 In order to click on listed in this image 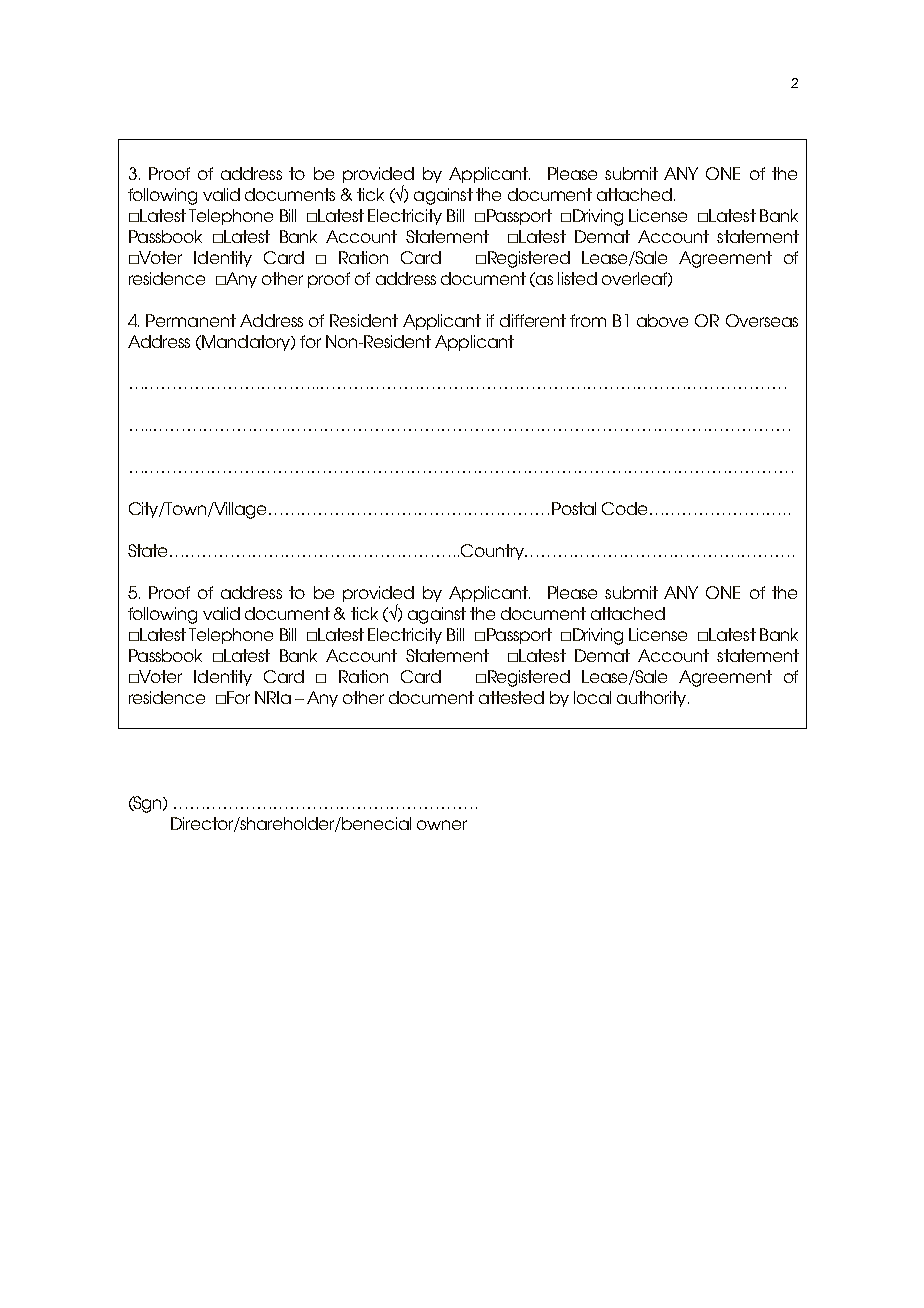, I will do `click(577, 278)`.
